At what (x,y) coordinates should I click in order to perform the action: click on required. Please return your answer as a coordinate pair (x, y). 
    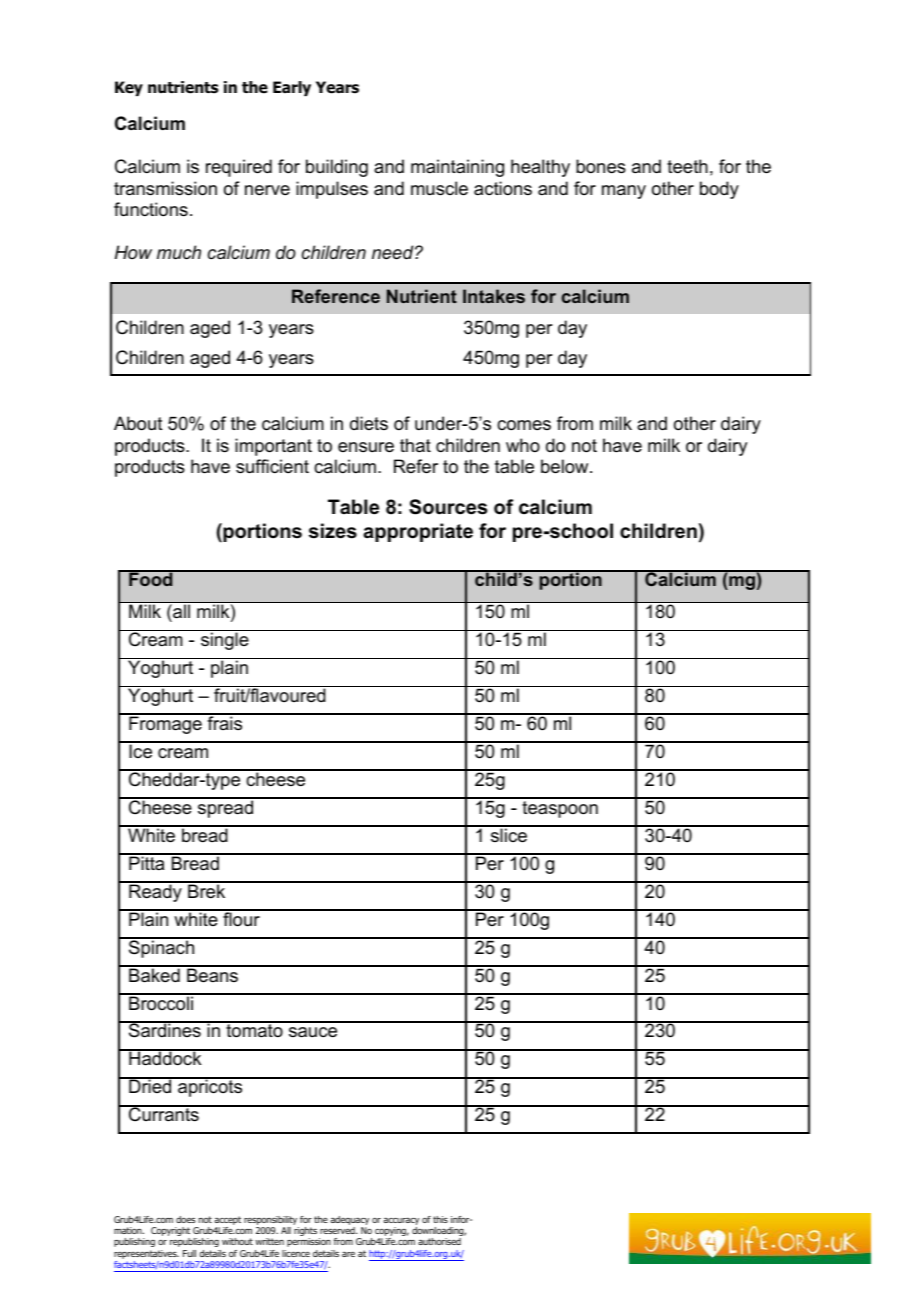
    Looking at the image, I should click on (239, 168).
